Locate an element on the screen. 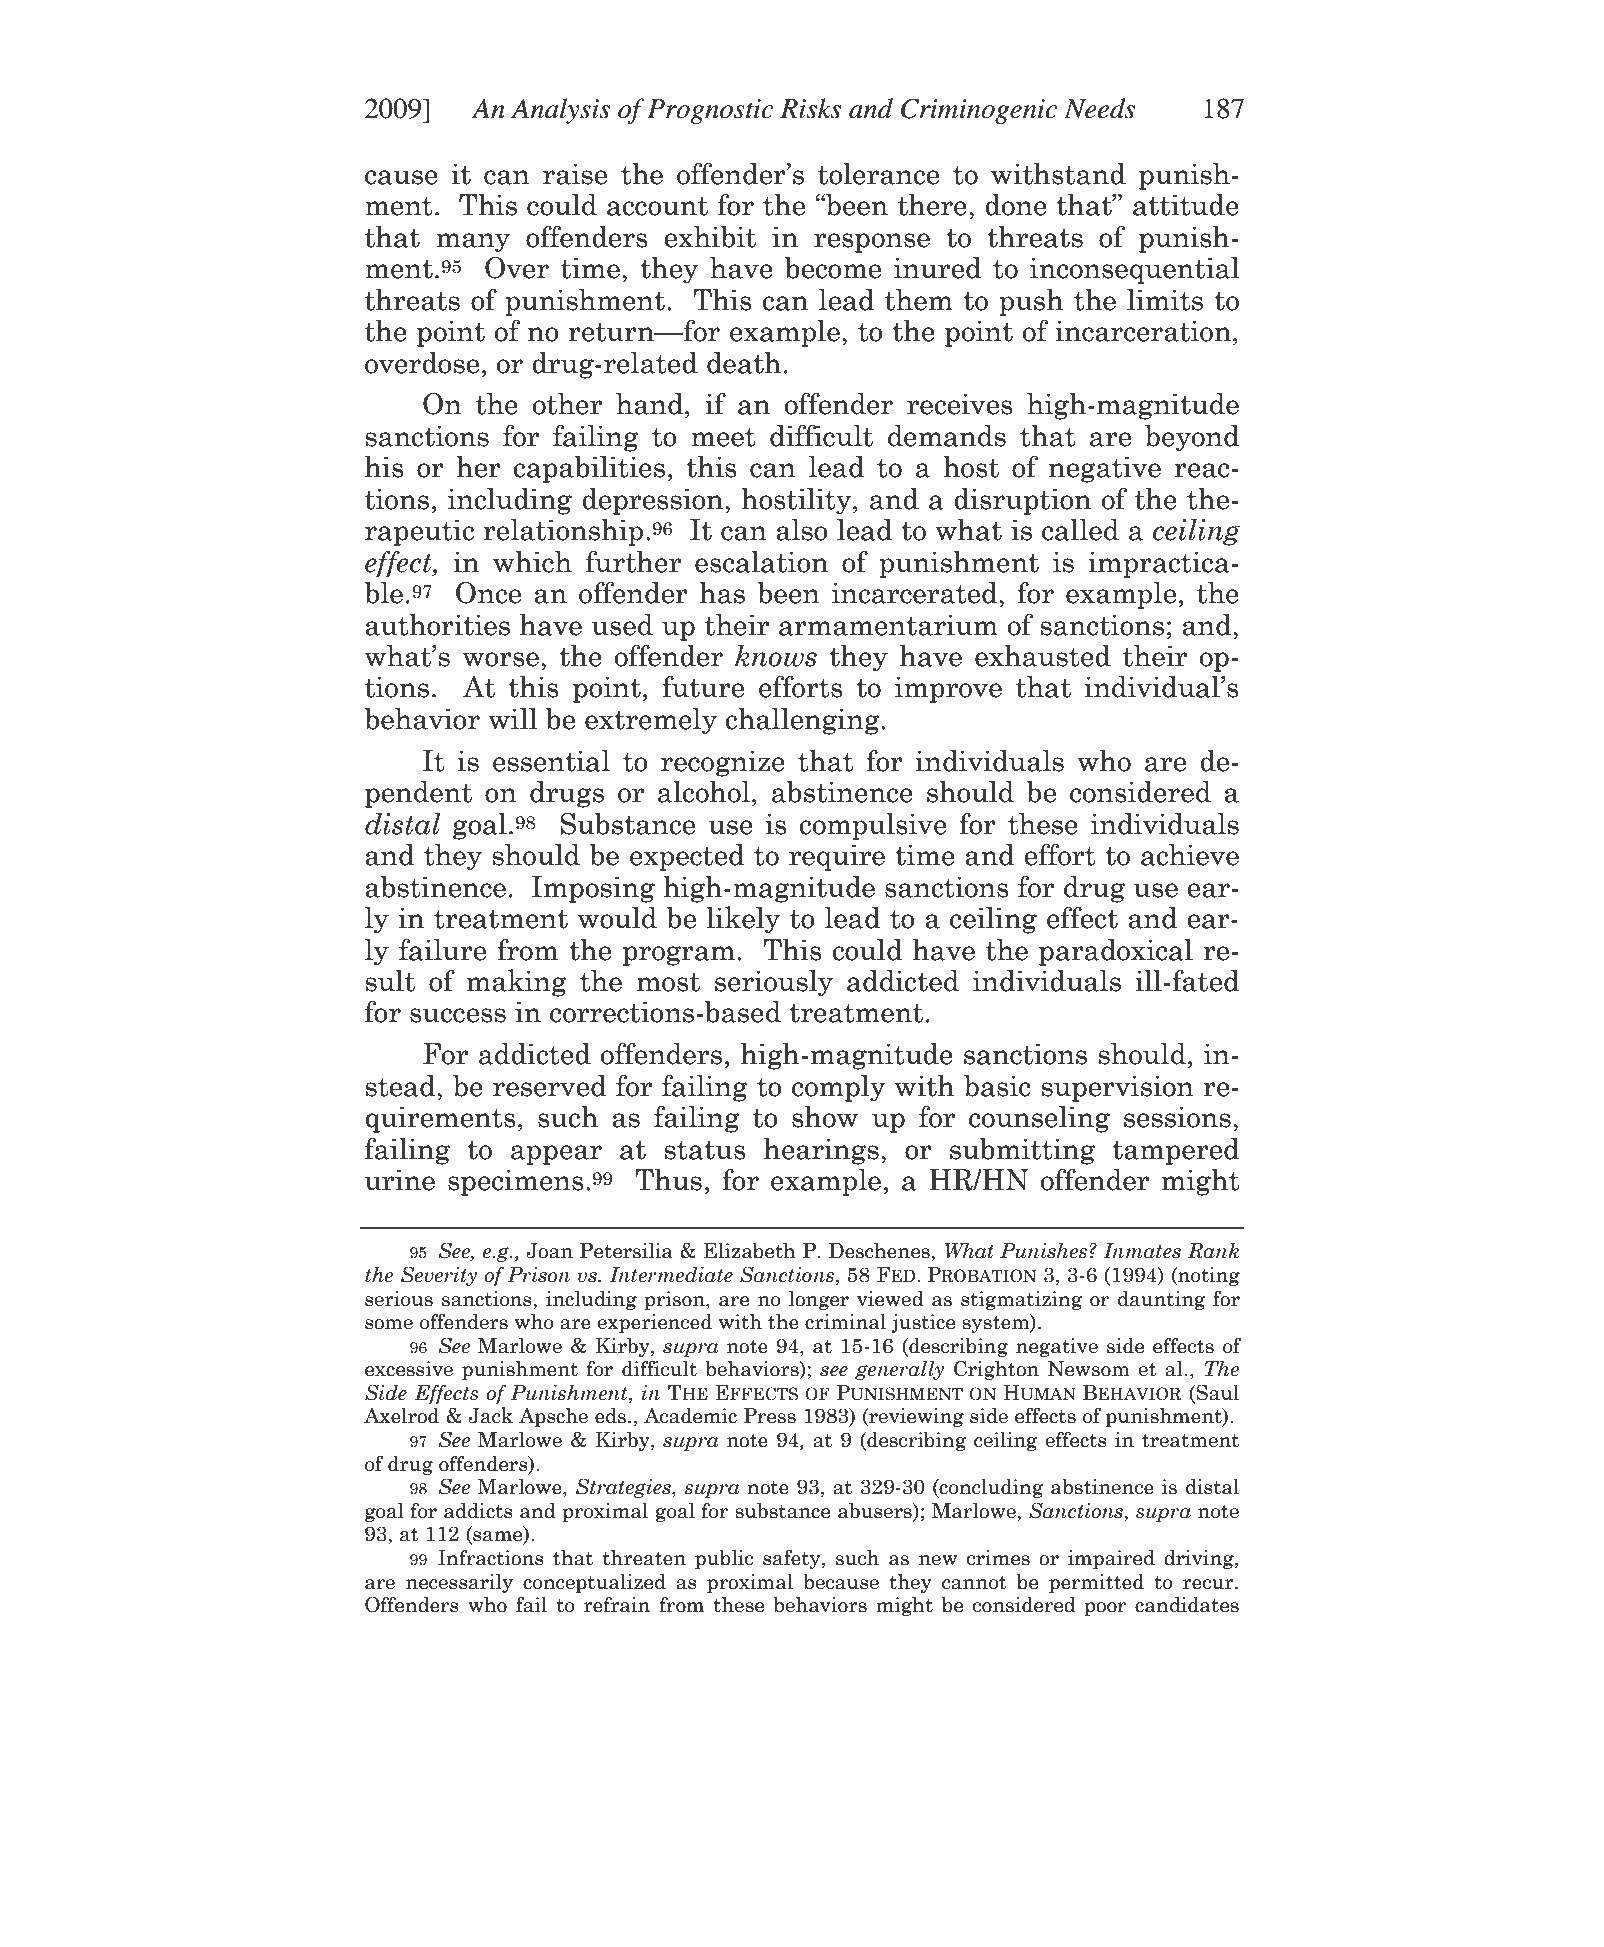 The width and height of the screenshot is (1604, 1947). Needs is located at coordinates (1099, 108).
